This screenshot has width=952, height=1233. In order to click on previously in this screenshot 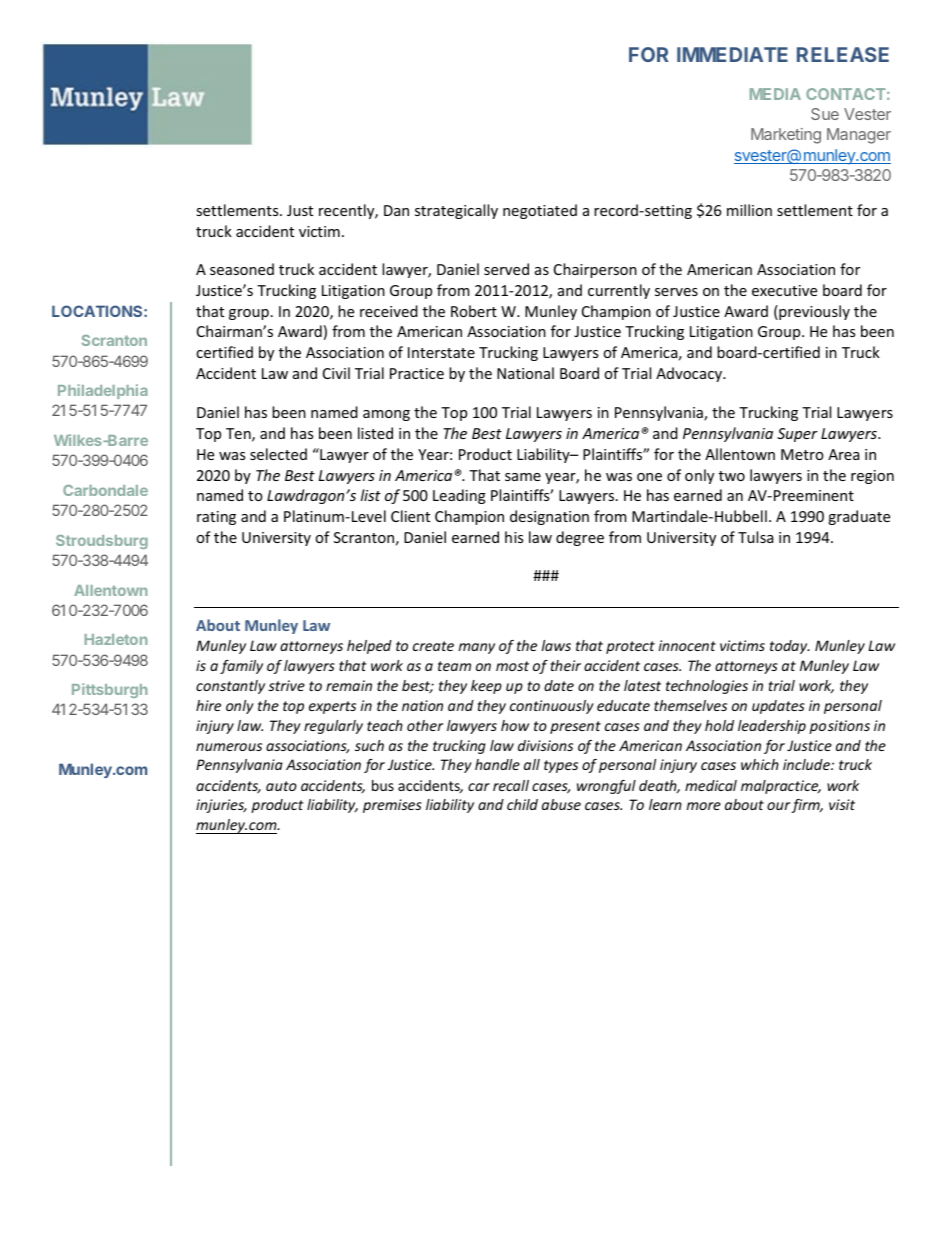, I will do `click(813, 312)`.
